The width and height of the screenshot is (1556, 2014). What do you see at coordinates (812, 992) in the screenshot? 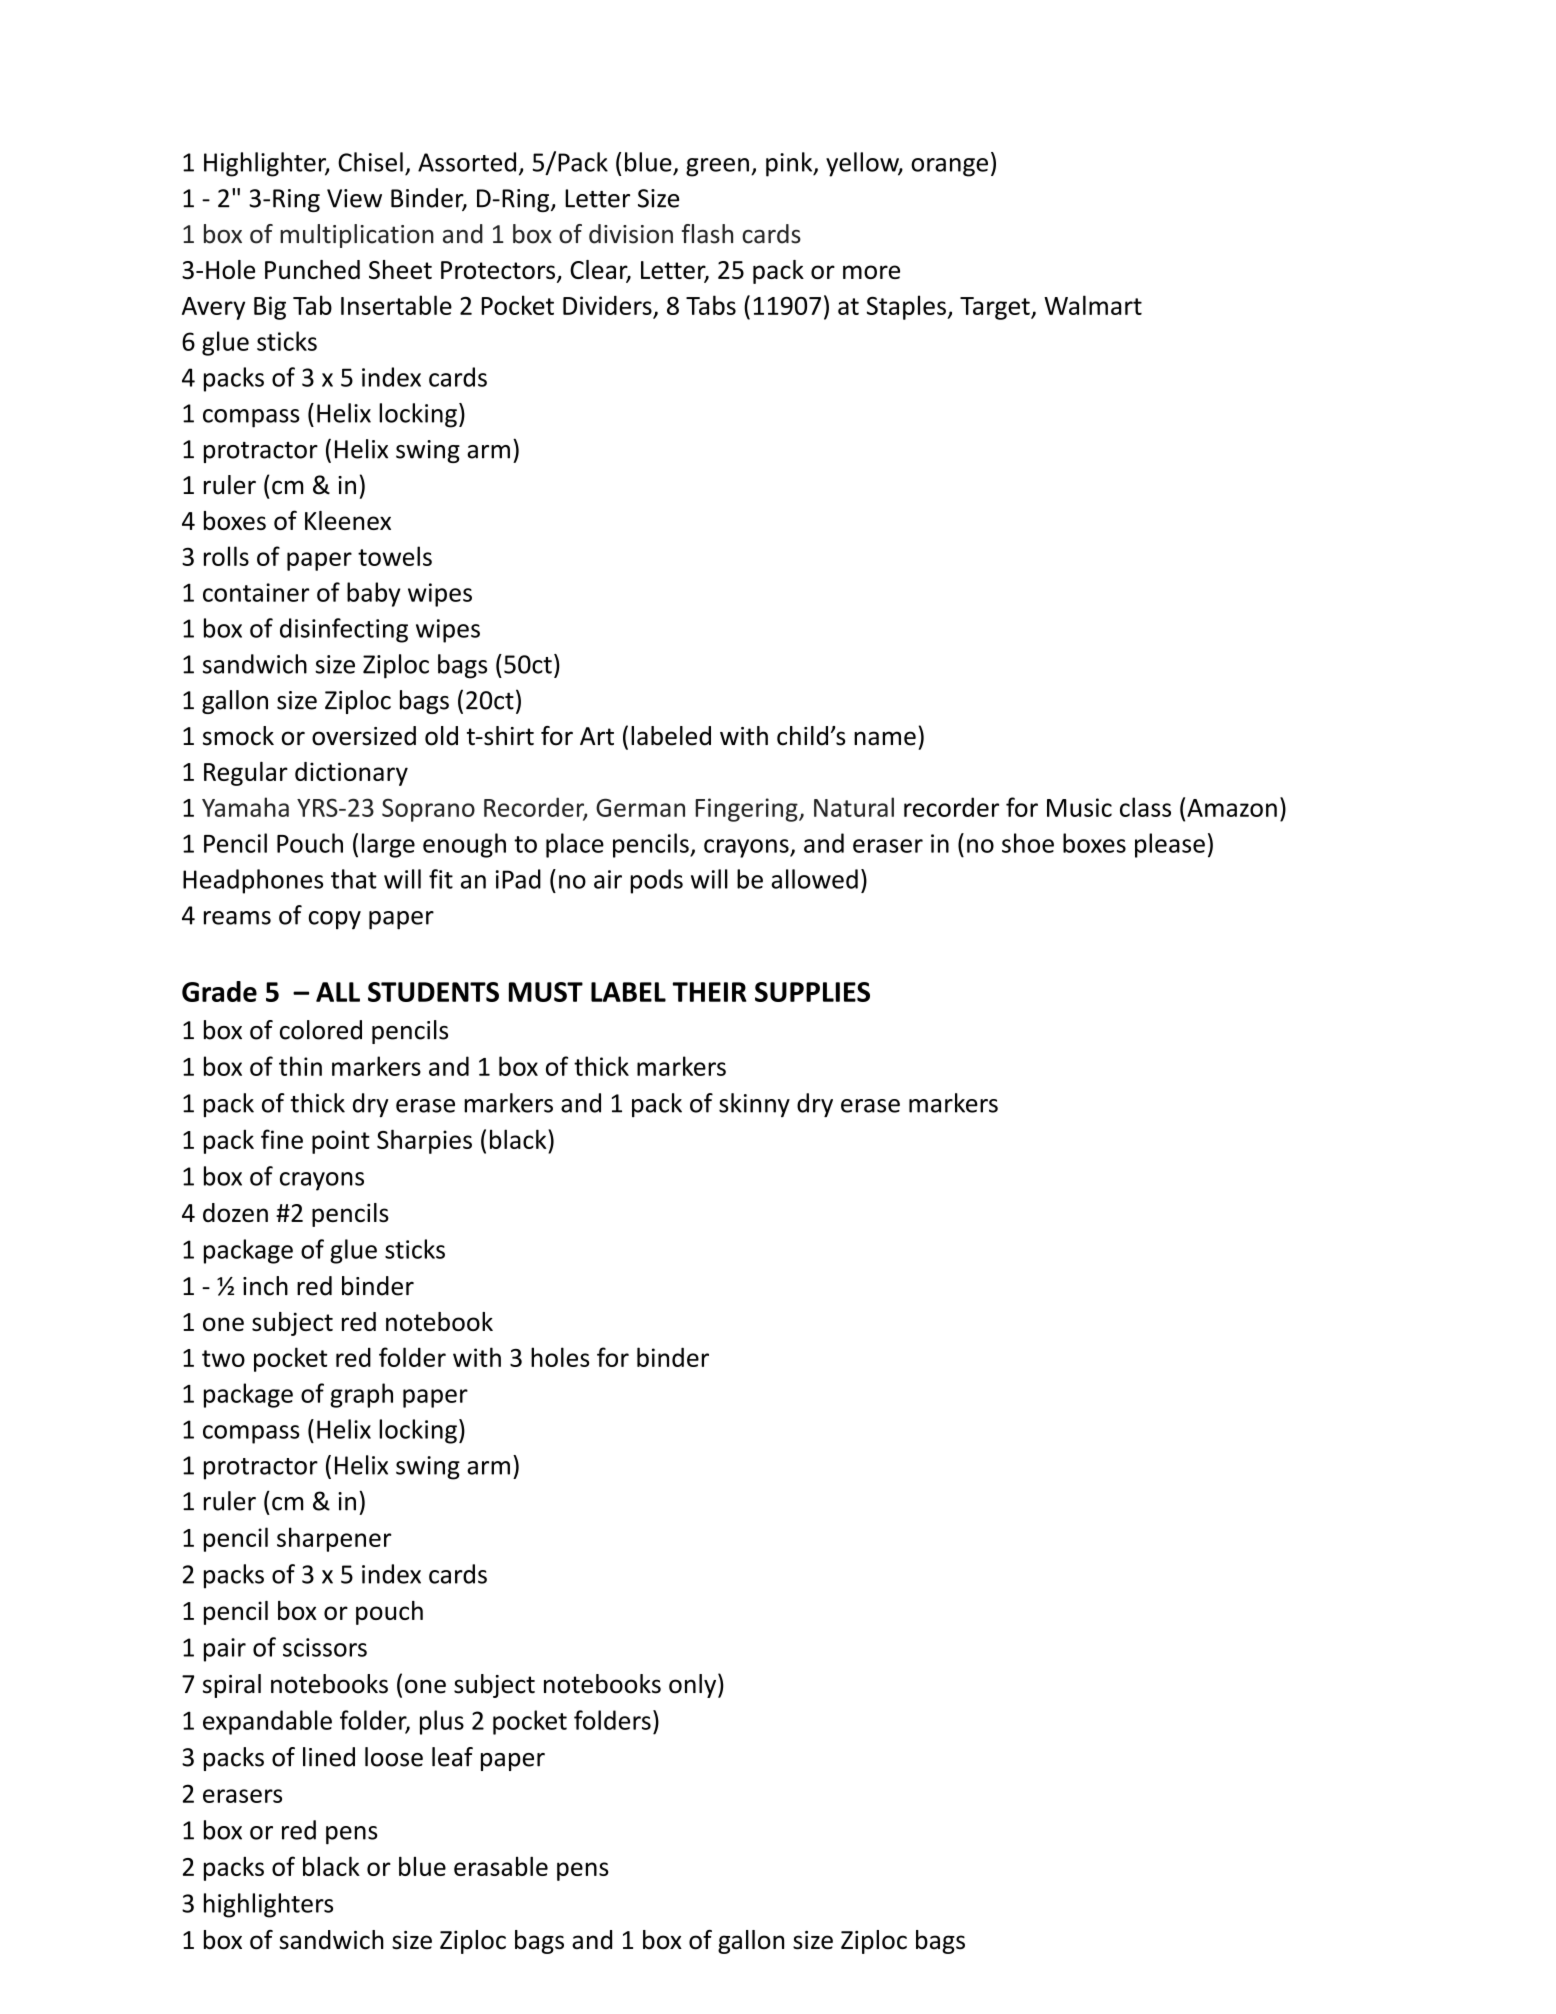
I see `SUPPLIES` at bounding box center [812, 992].
